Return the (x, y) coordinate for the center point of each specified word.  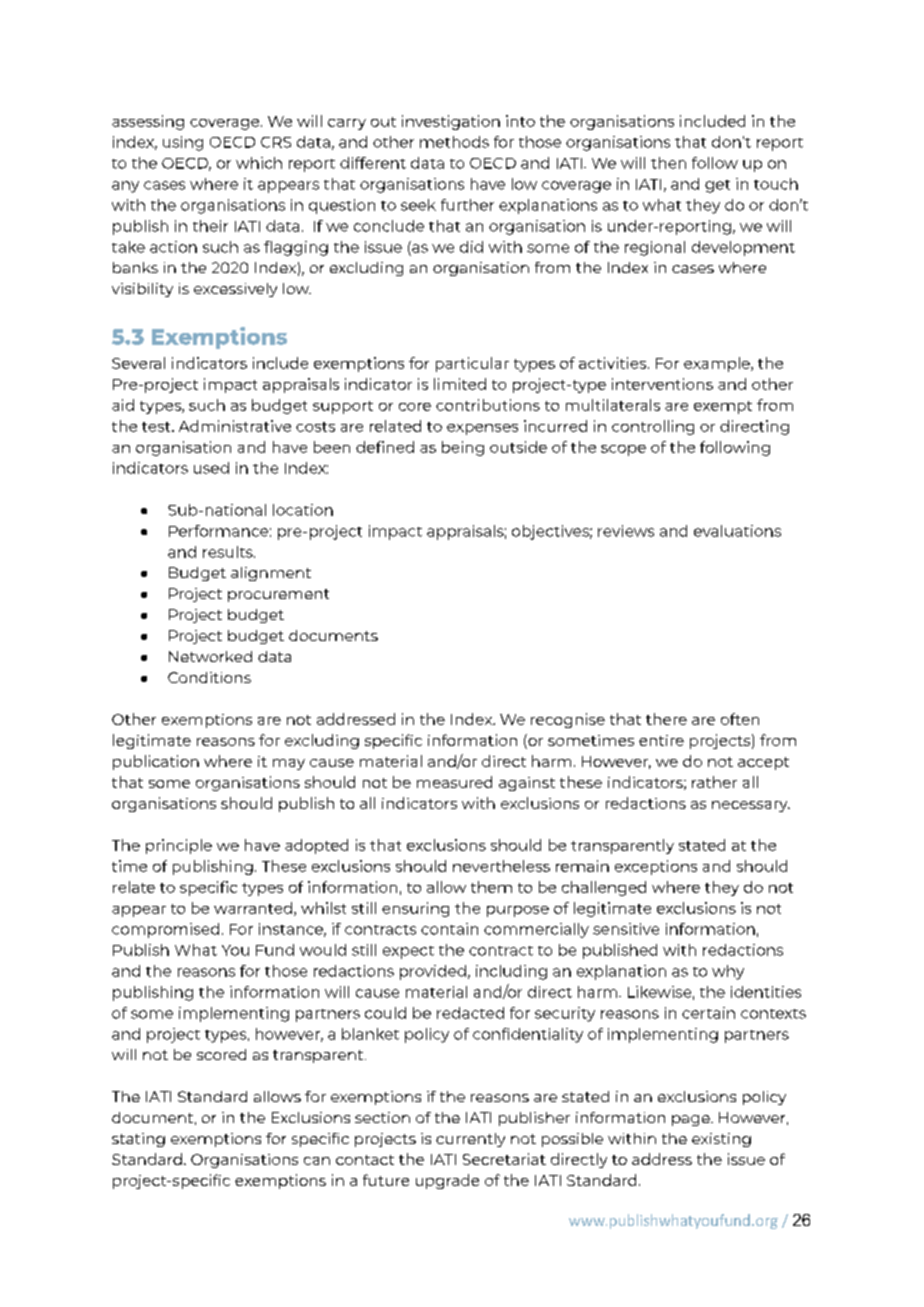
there (666, 719)
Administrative (235, 426)
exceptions (656, 867)
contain (449, 929)
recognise (568, 720)
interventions (662, 384)
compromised (165, 930)
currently (470, 1140)
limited (460, 384)
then (668, 163)
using (183, 143)
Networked (210, 656)
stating (138, 1140)
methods (454, 142)
